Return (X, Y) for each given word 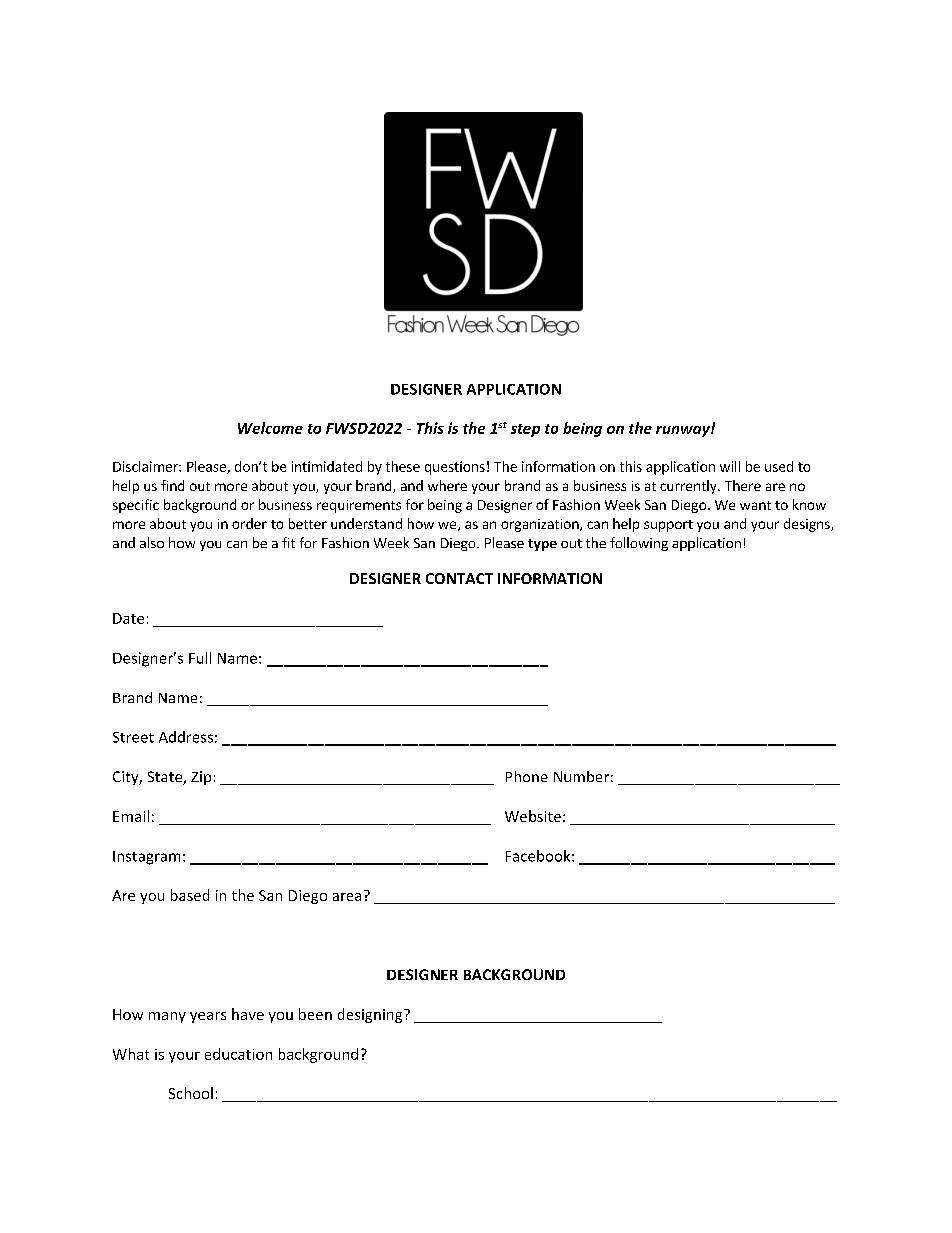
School (191, 1093)
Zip (201, 778)
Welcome (270, 428)
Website (533, 816)
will (730, 466)
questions (455, 468)
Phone (527, 776)
